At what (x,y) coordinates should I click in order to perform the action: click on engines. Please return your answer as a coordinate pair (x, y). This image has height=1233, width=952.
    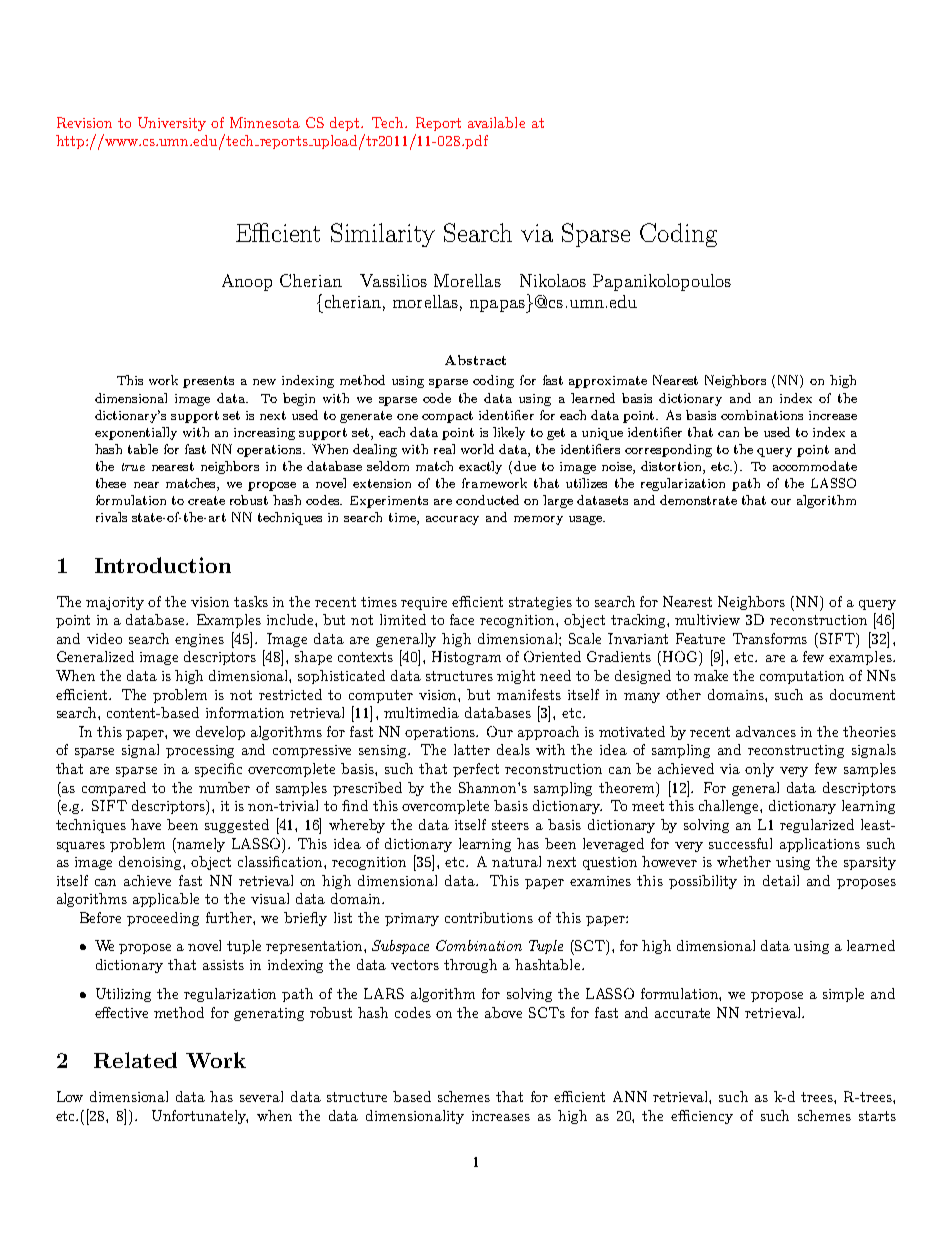
    Looking at the image, I should click on (199, 640).
